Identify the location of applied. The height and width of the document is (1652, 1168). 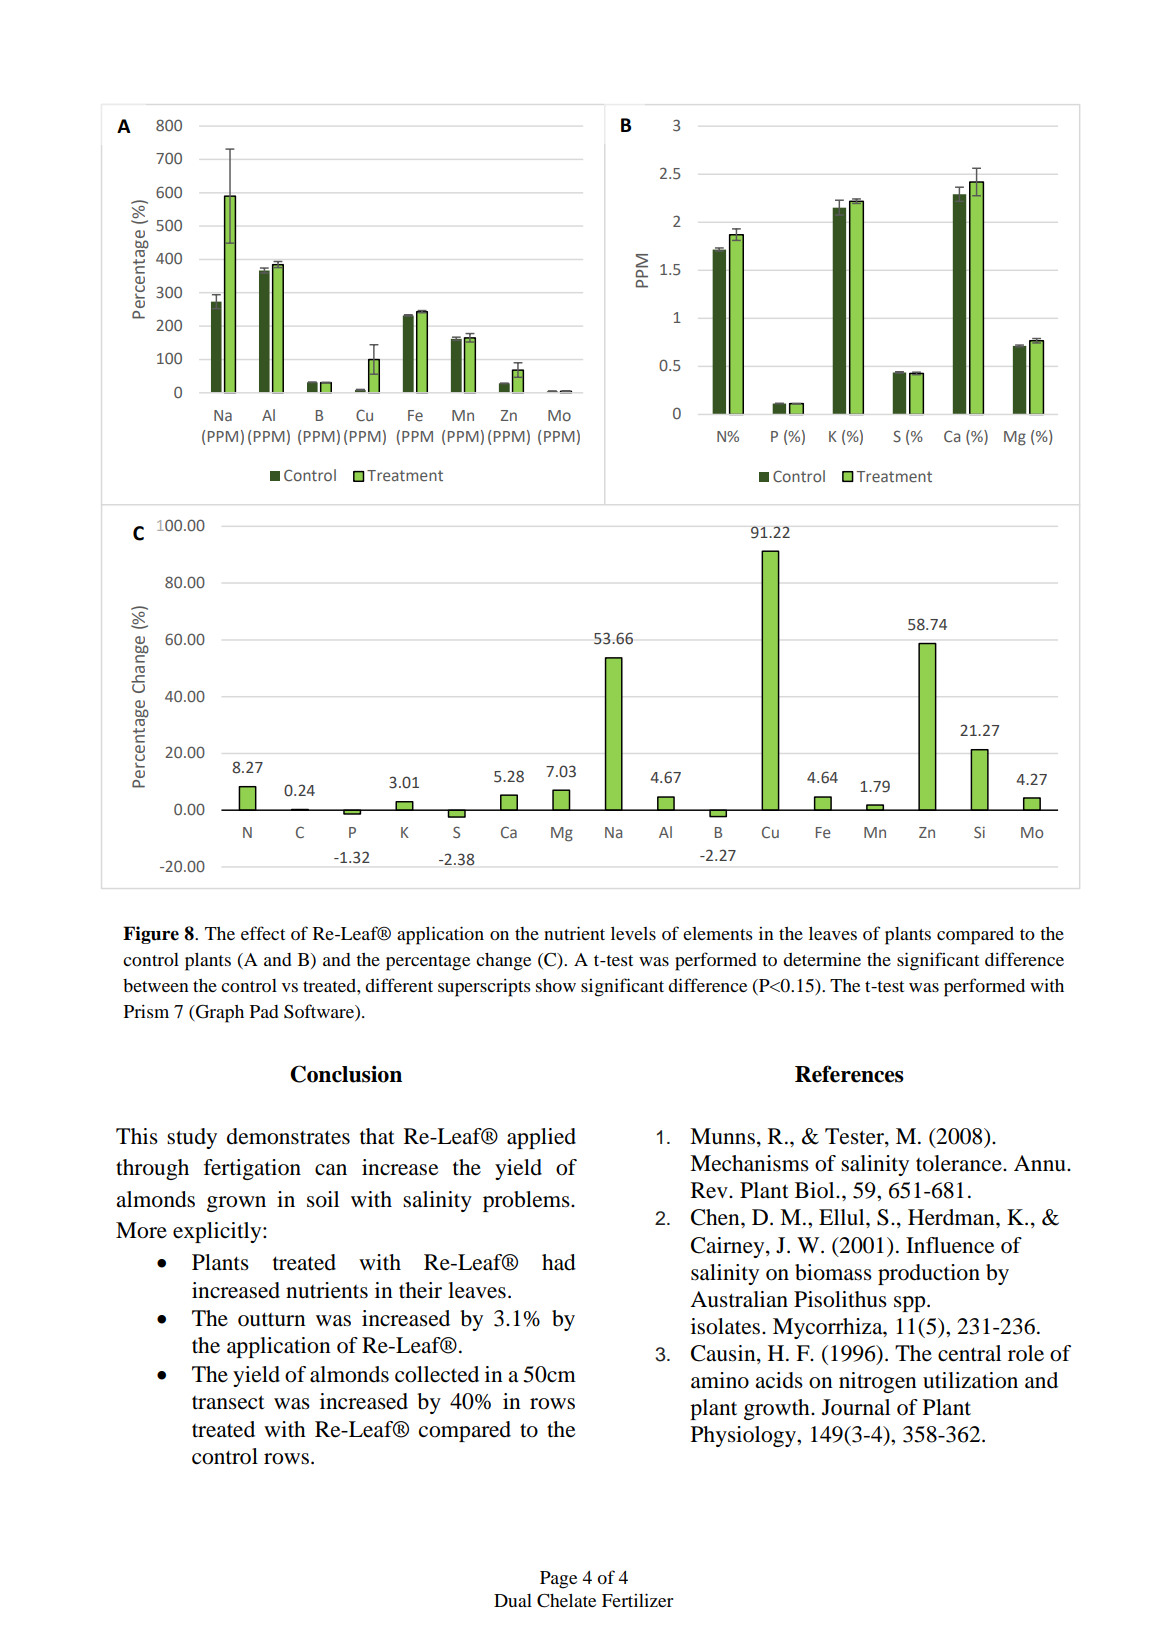
(541, 1138).
